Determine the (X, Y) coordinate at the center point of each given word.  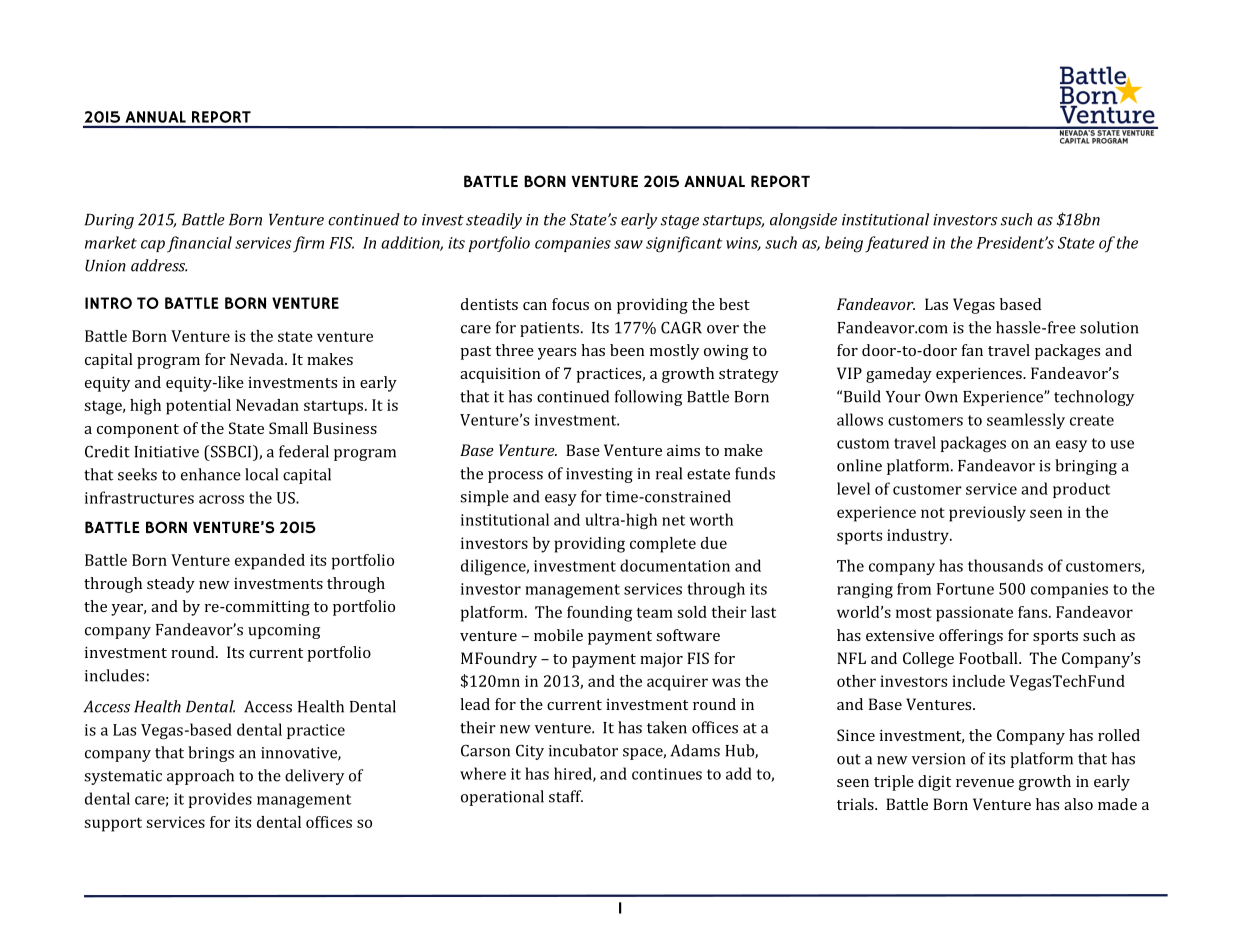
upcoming (284, 631)
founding (599, 614)
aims (683, 450)
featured (897, 244)
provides (220, 800)
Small (288, 428)
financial (199, 244)
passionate (974, 614)
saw (628, 244)
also (1078, 804)
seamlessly (1026, 421)
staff (566, 796)
